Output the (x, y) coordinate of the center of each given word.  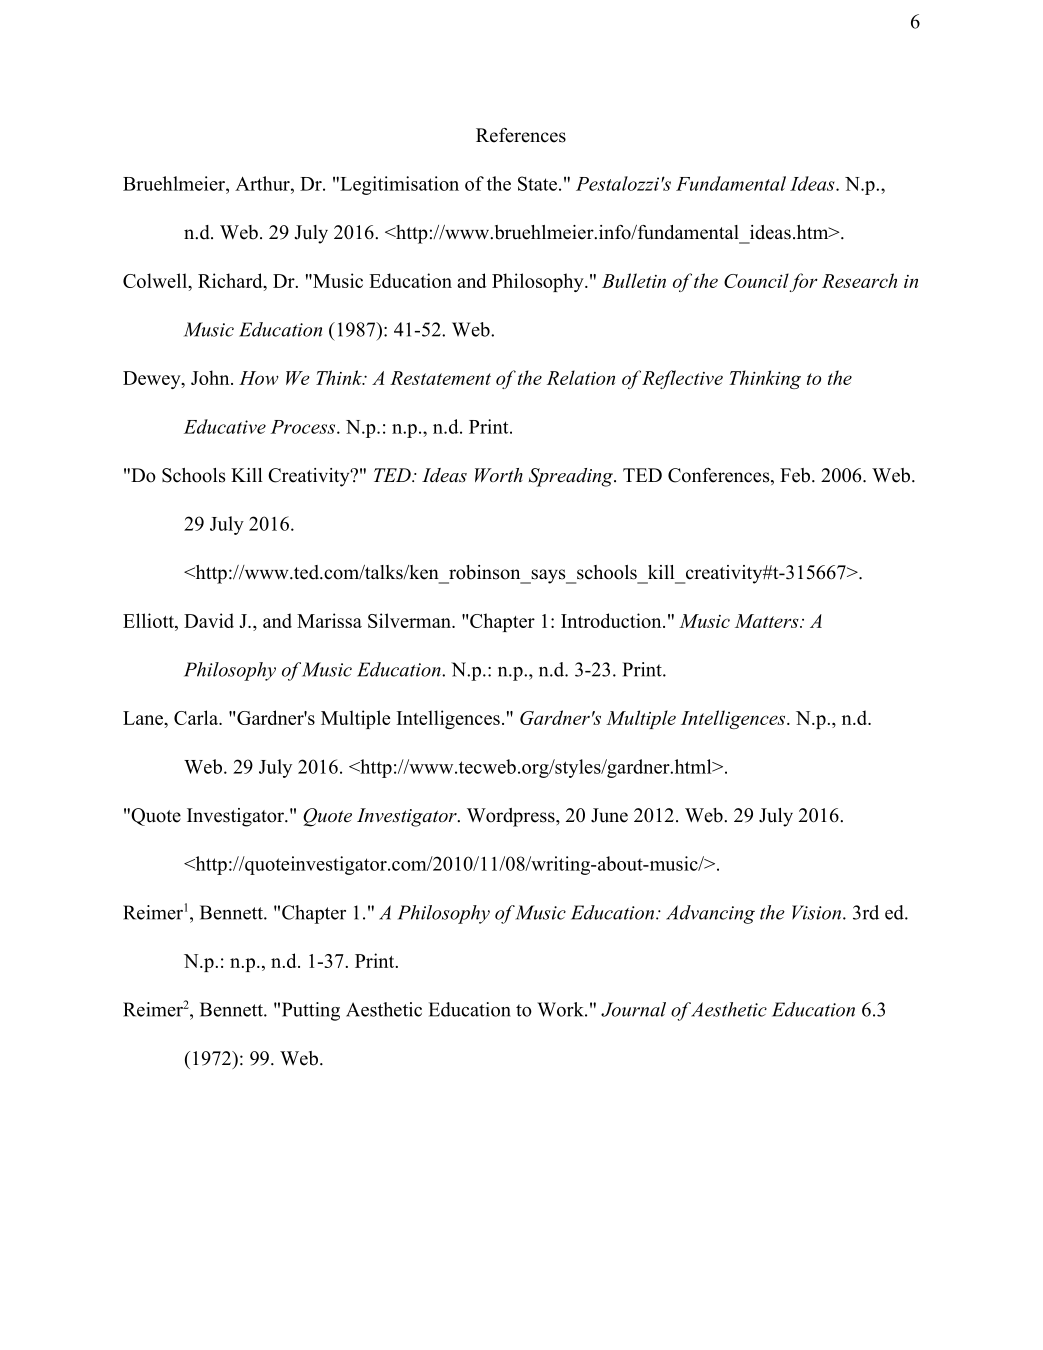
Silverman (410, 620)
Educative (225, 426)
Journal (633, 1009)
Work (561, 1009)
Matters (768, 621)
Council (756, 280)
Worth (499, 475)
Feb (795, 475)
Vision (816, 912)
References (521, 135)
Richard (231, 280)
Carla (197, 717)
